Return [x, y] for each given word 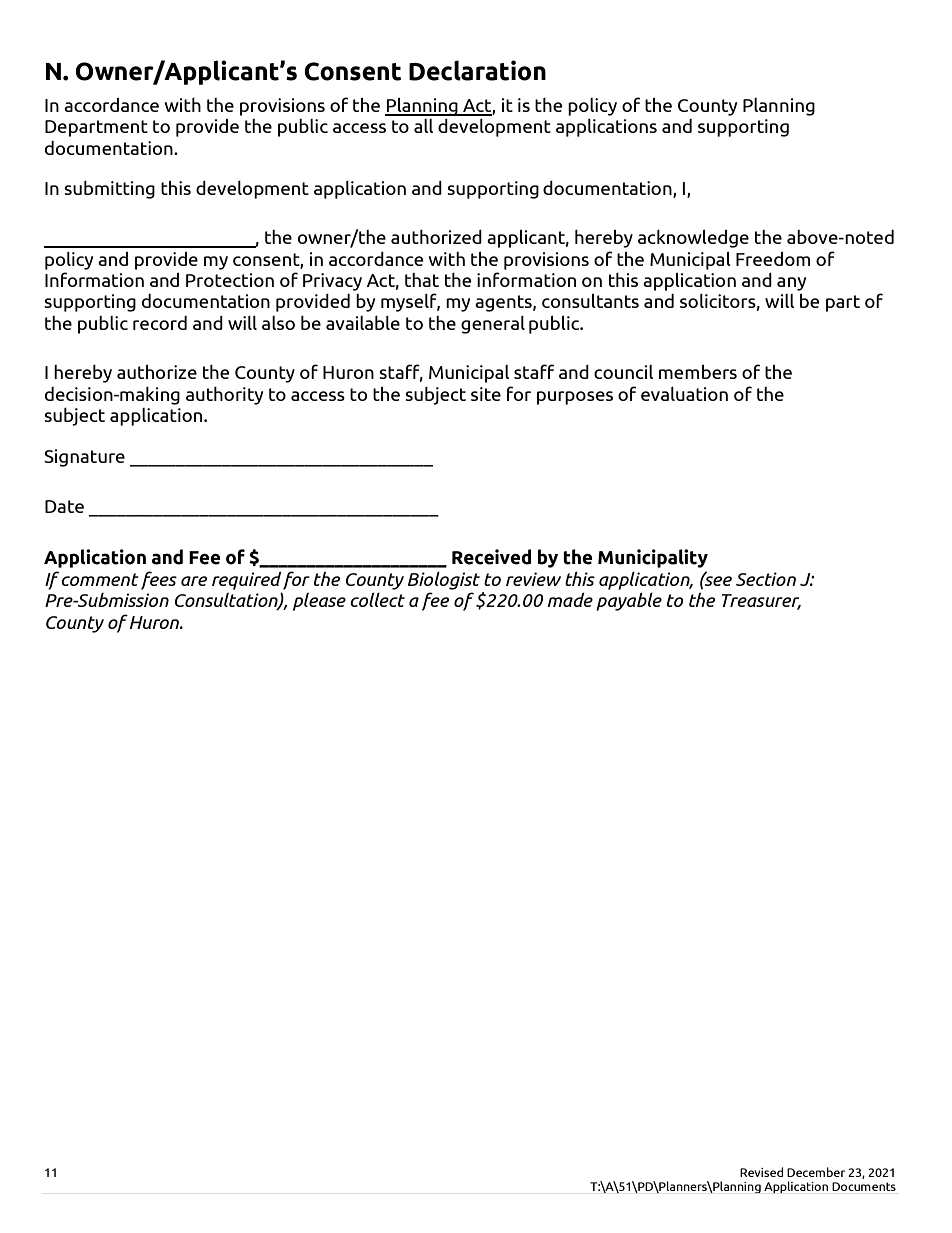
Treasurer [761, 602]
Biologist [444, 581]
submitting [109, 190]
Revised [761, 1172]
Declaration [477, 70]
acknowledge [693, 239]
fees [159, 580]
